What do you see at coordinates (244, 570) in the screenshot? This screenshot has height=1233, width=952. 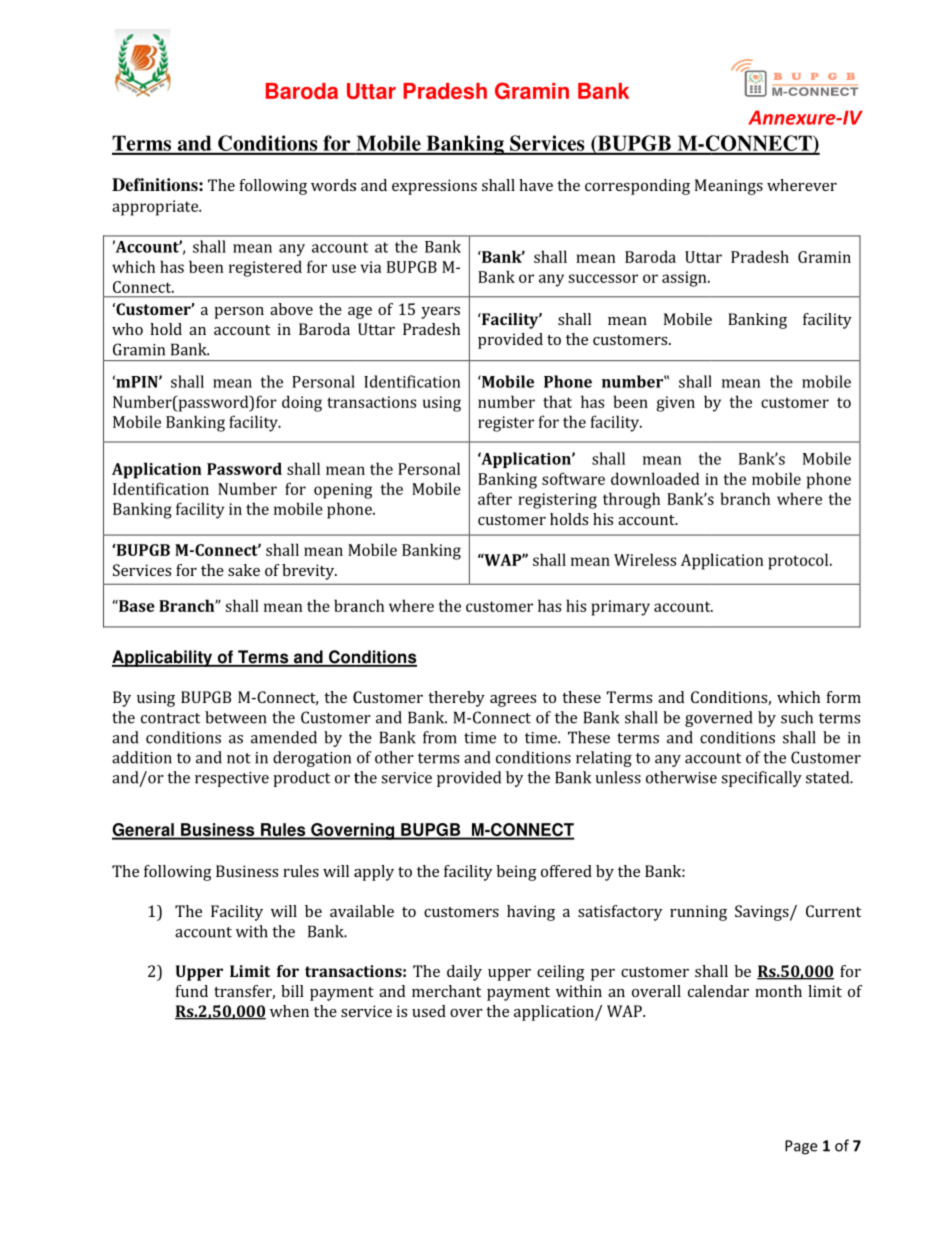 I see `sake` at bounding box center [244, 570].
